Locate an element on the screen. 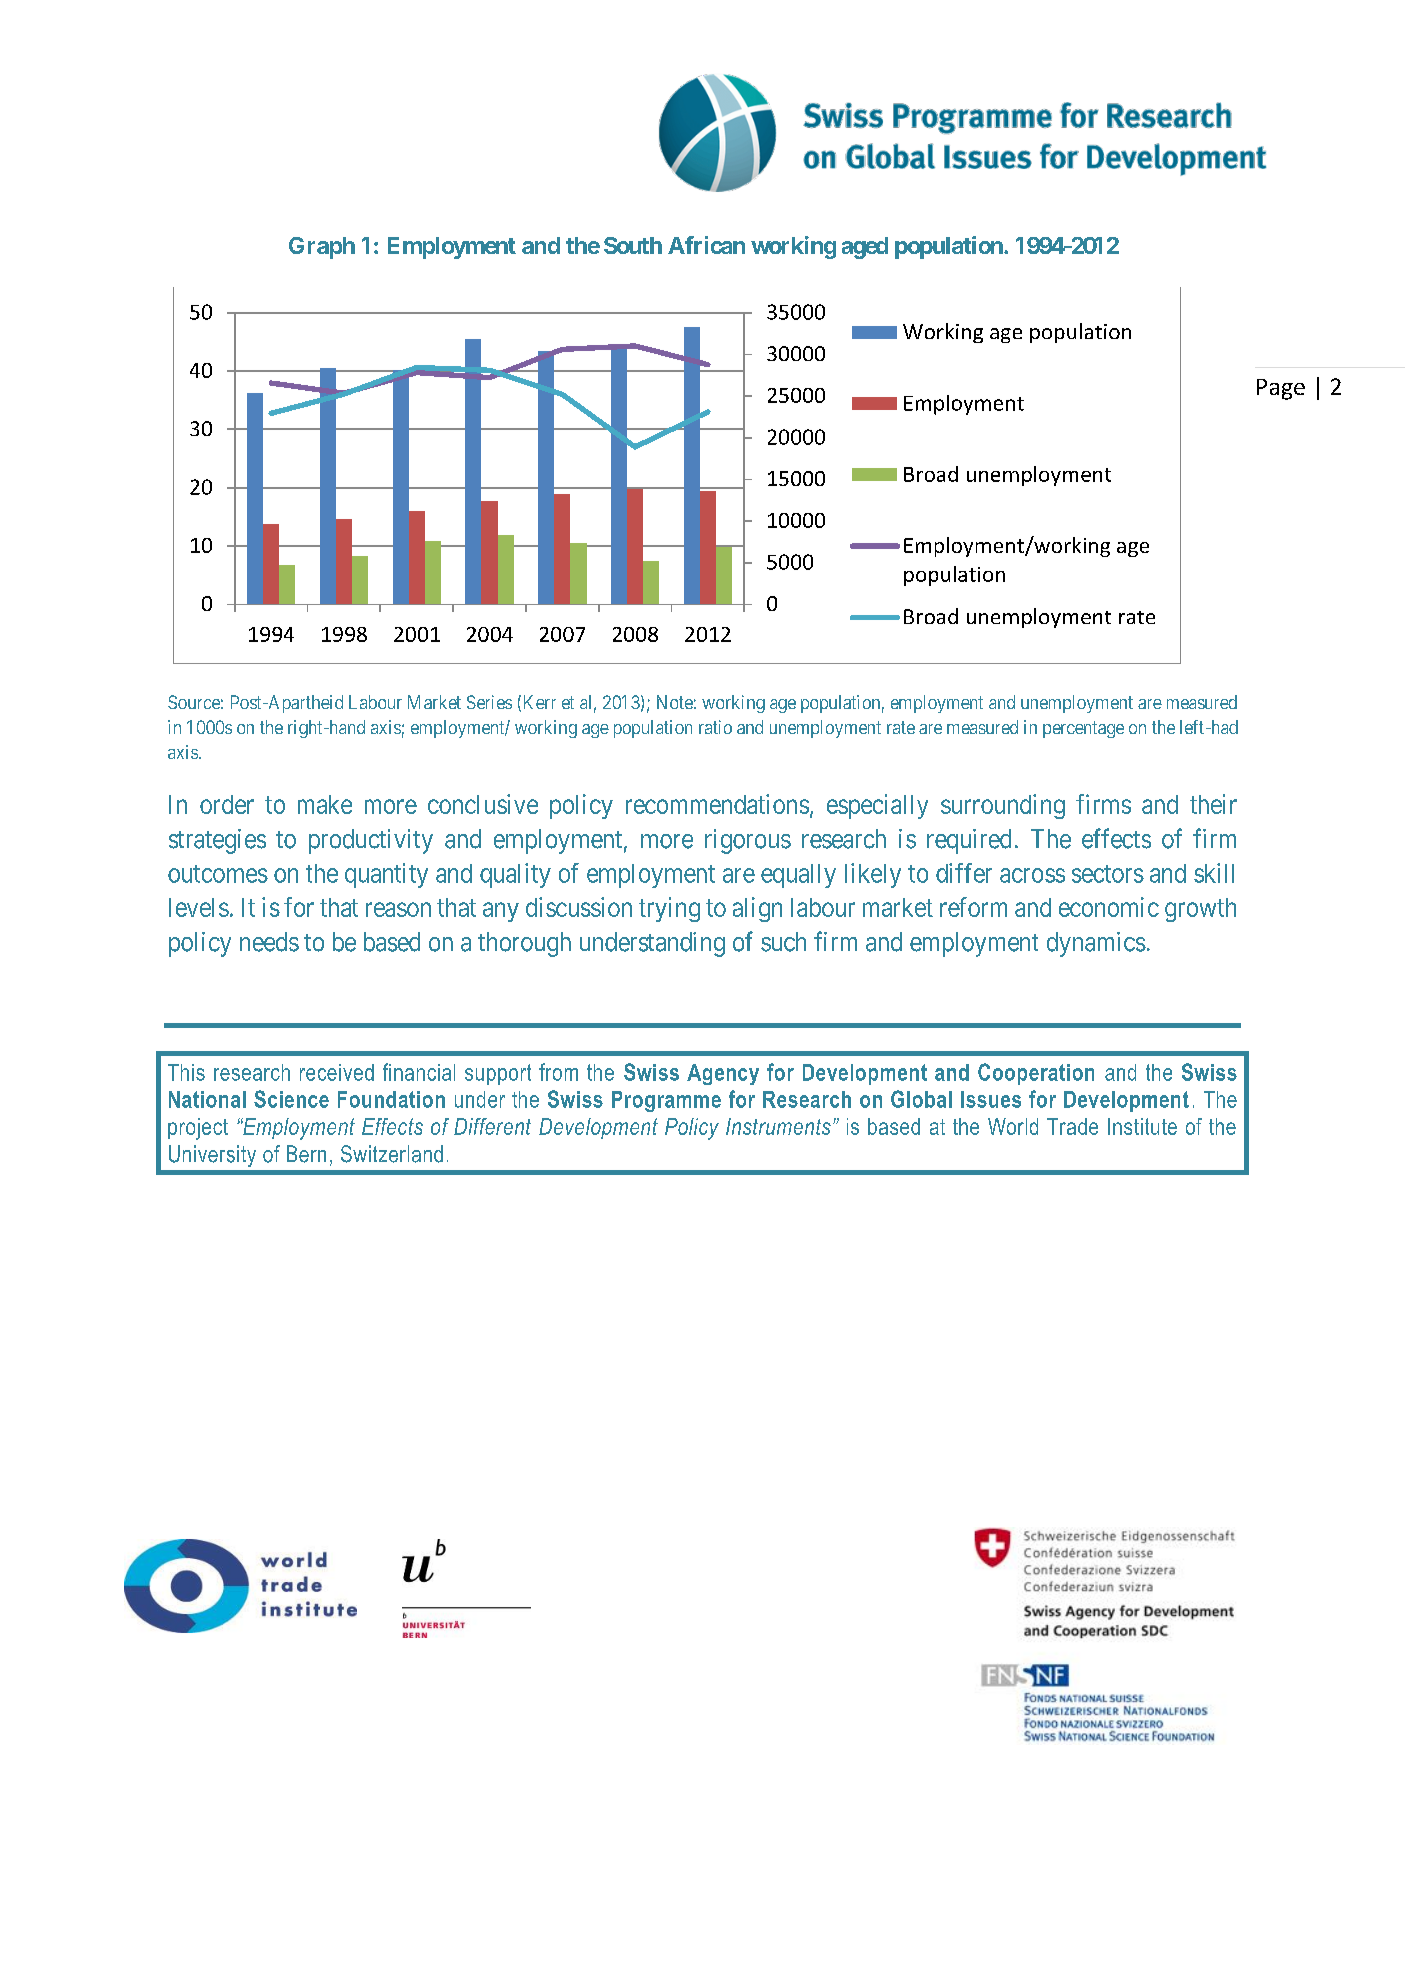 The height and width of the screenshot is (1987, 1405). aged is located at coordinates (865, 248).
